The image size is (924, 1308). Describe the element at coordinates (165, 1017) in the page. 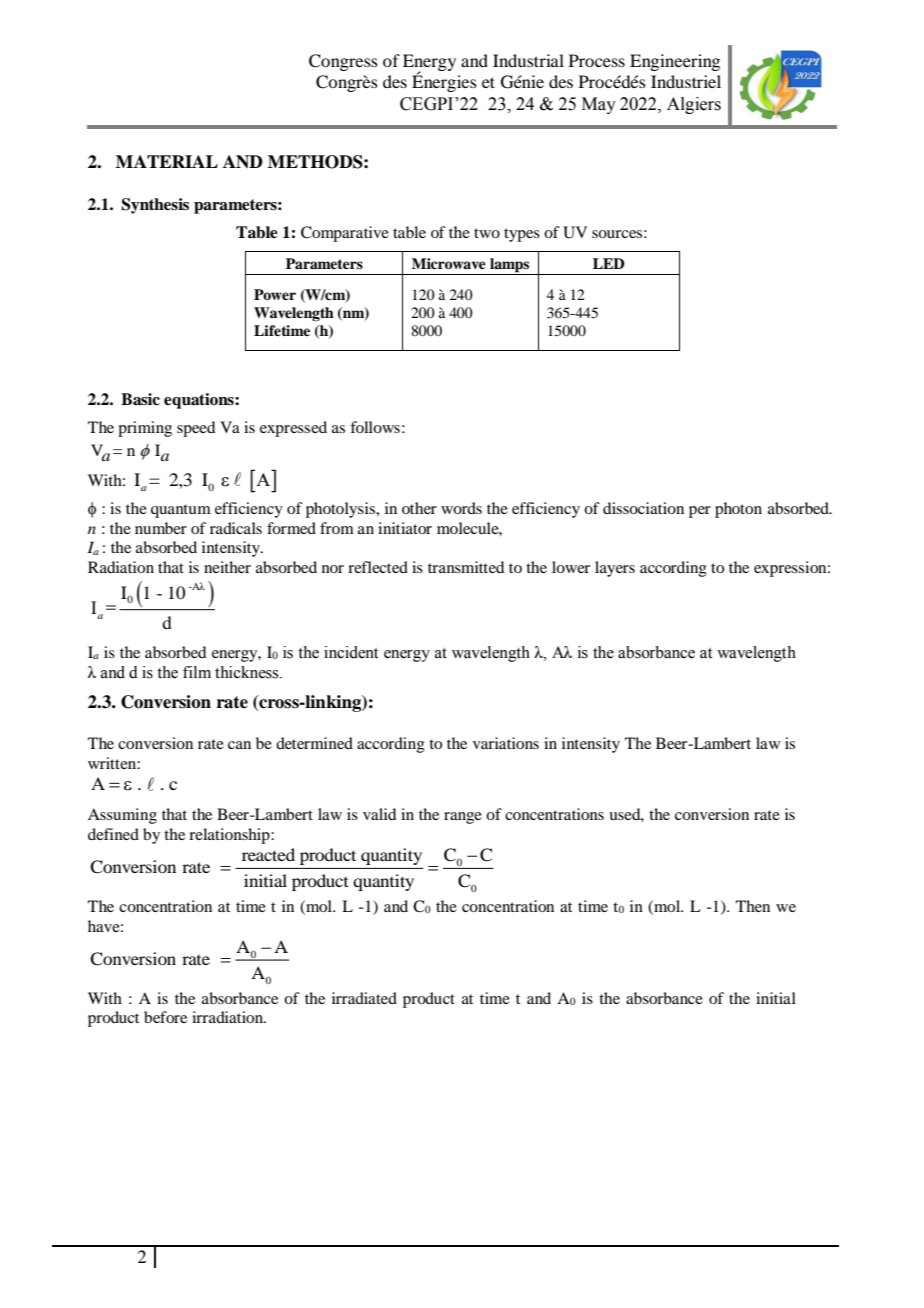

I see `before` at that location.
